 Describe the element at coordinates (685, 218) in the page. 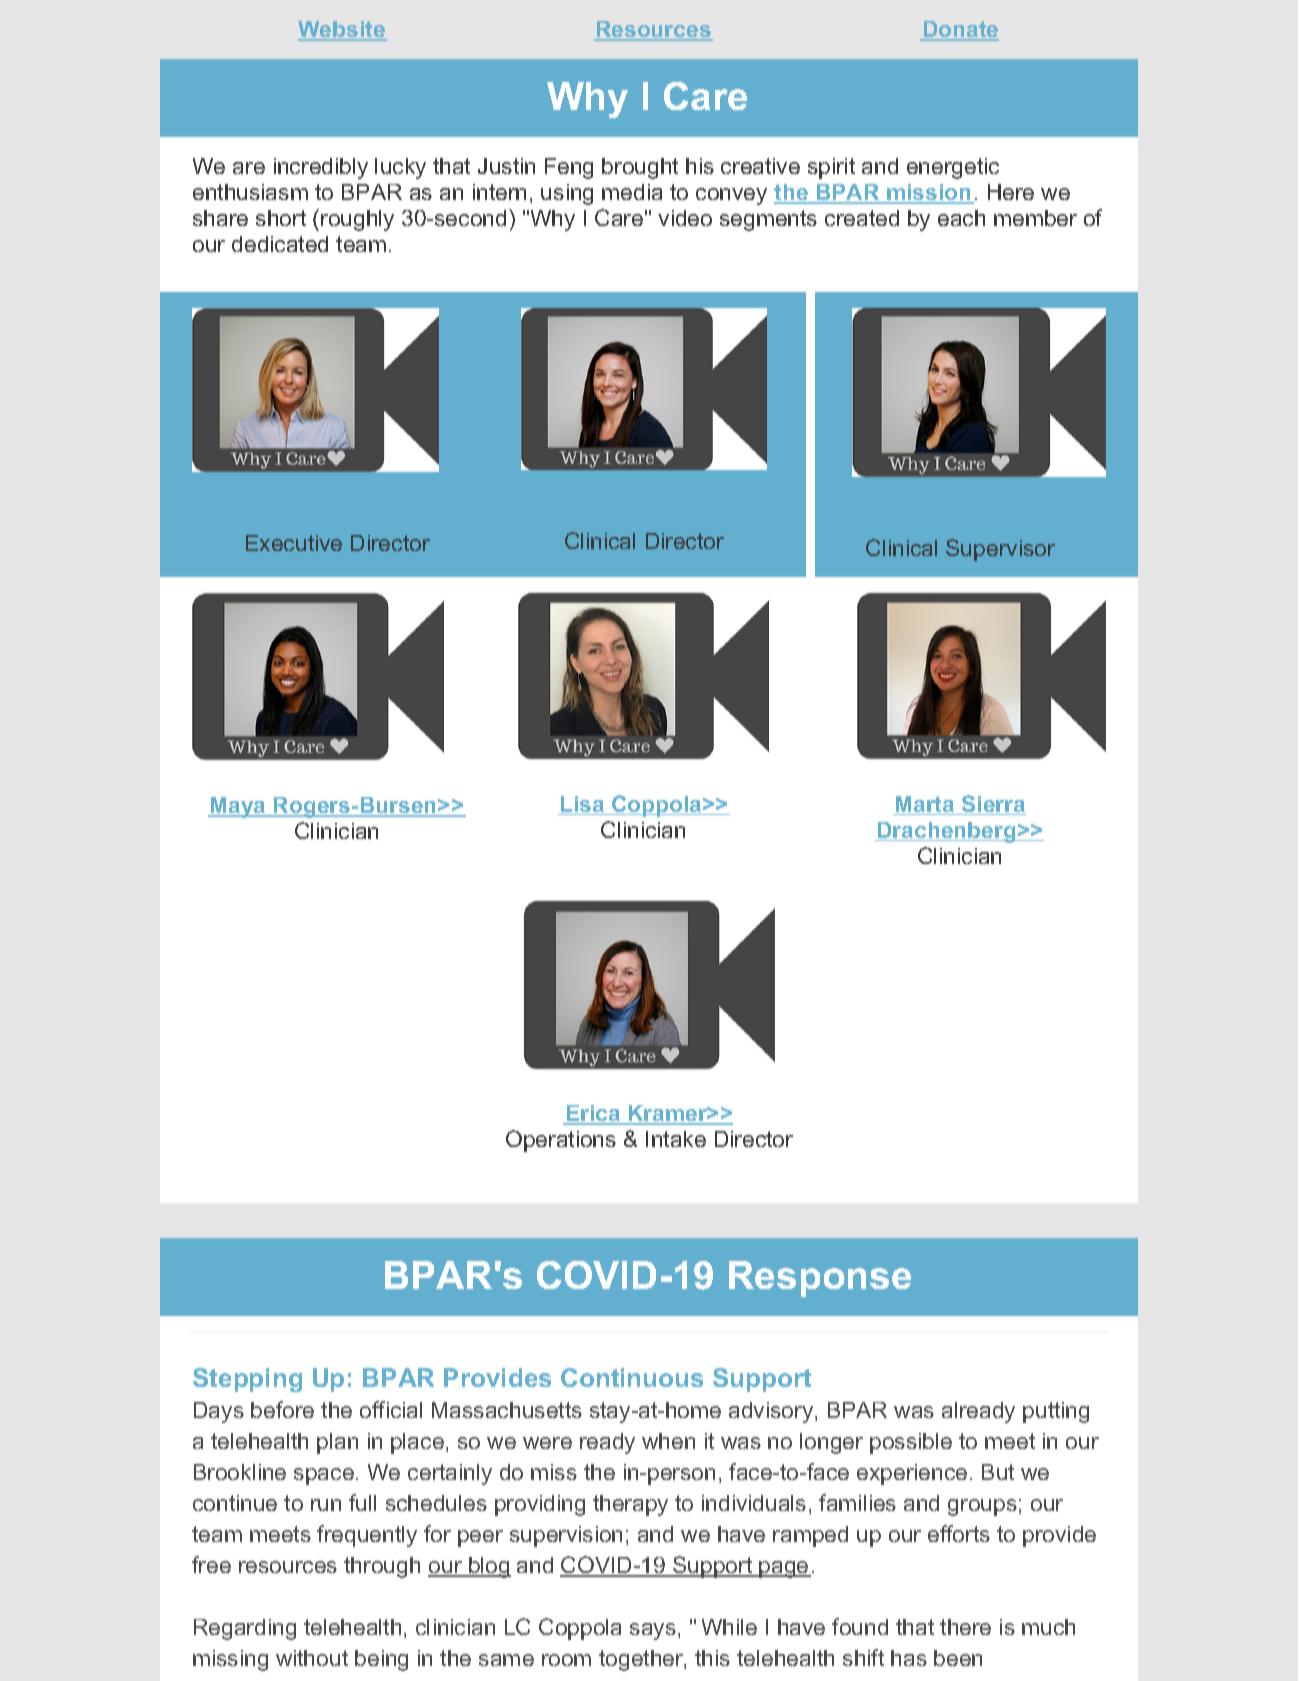

I see `video` at that location.
